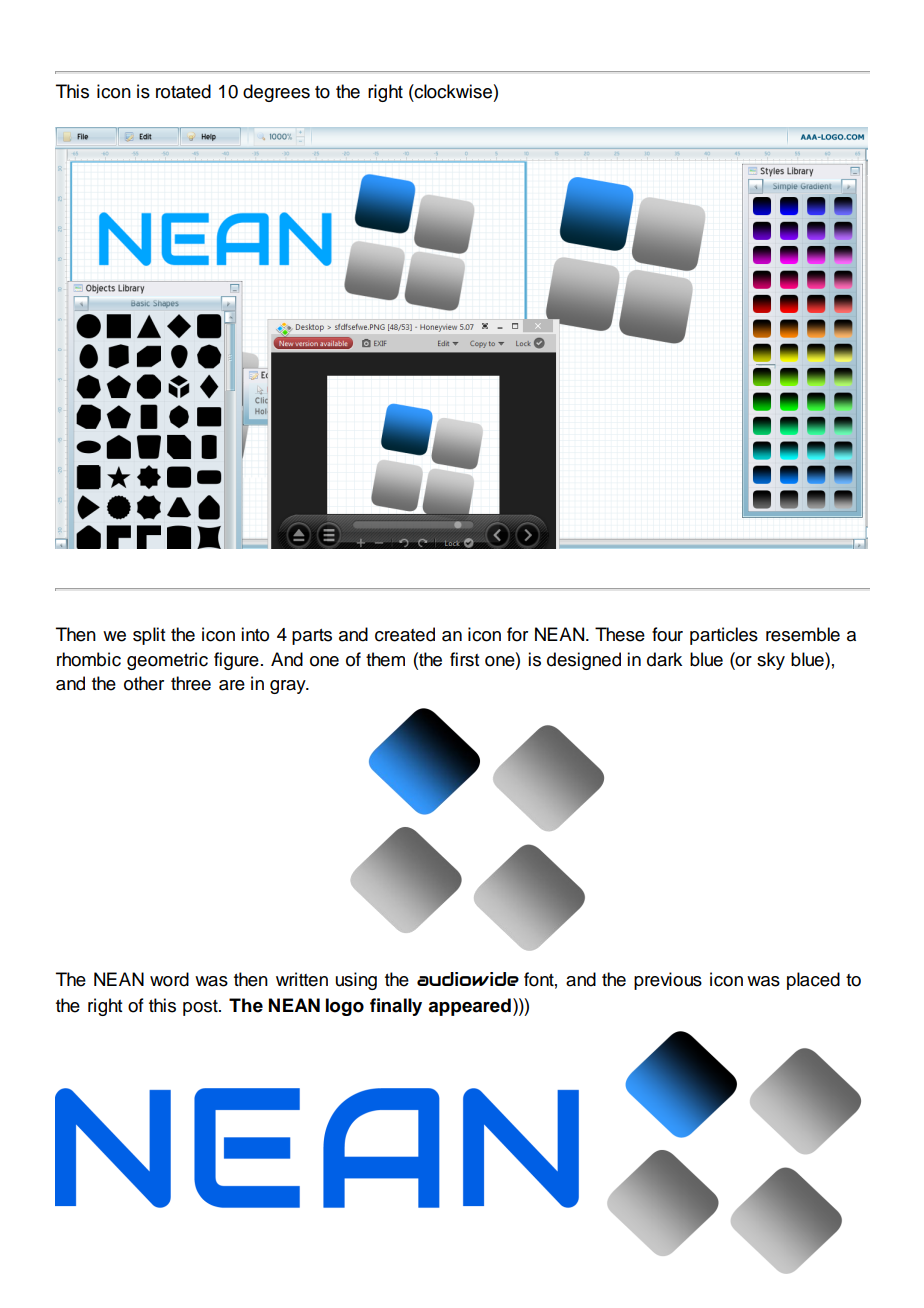 The height and width of the document is (1308, 924). I want to click on previous, so click(668, 981).
